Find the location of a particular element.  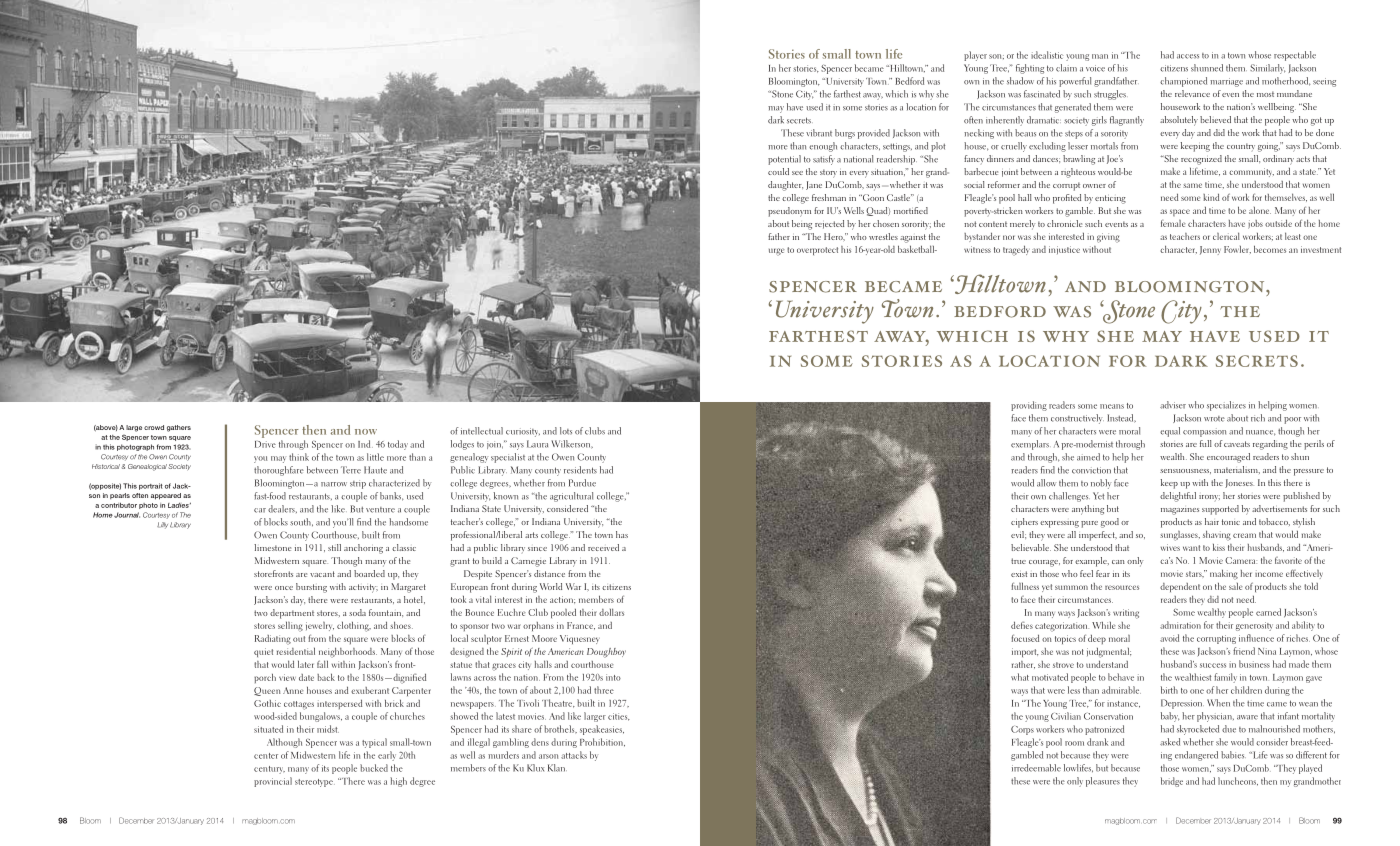

lots is located at coordinates (566, 431).
